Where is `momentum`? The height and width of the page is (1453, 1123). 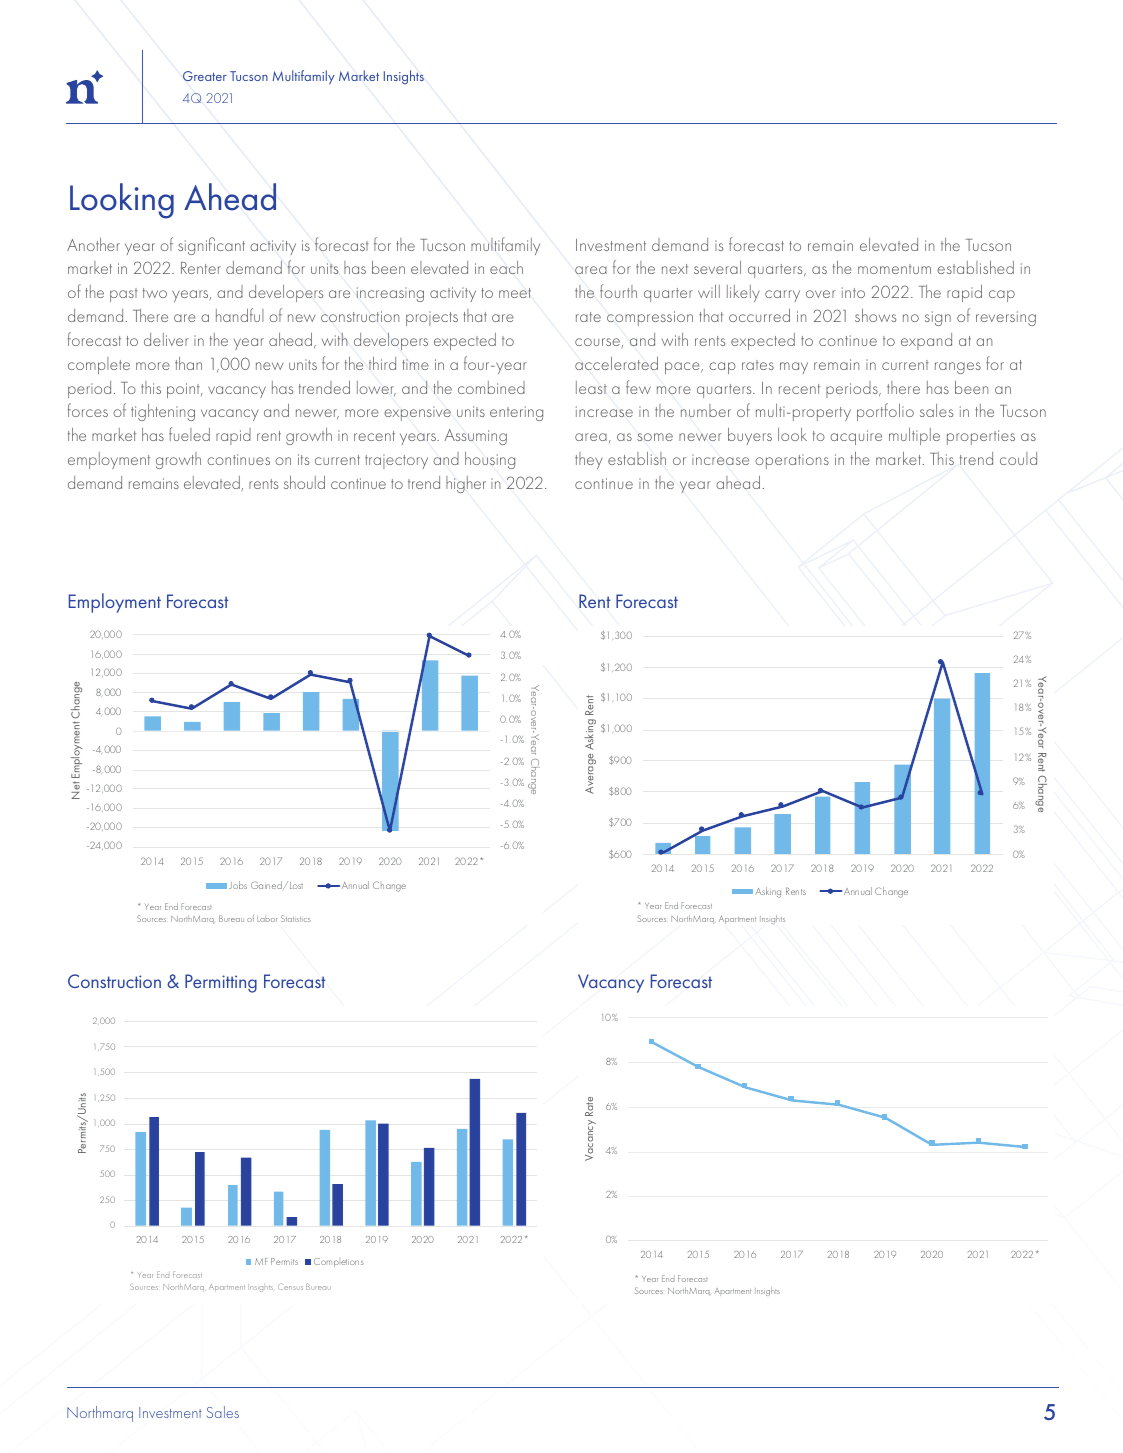
momentum is located at coordinates (894, 269).
